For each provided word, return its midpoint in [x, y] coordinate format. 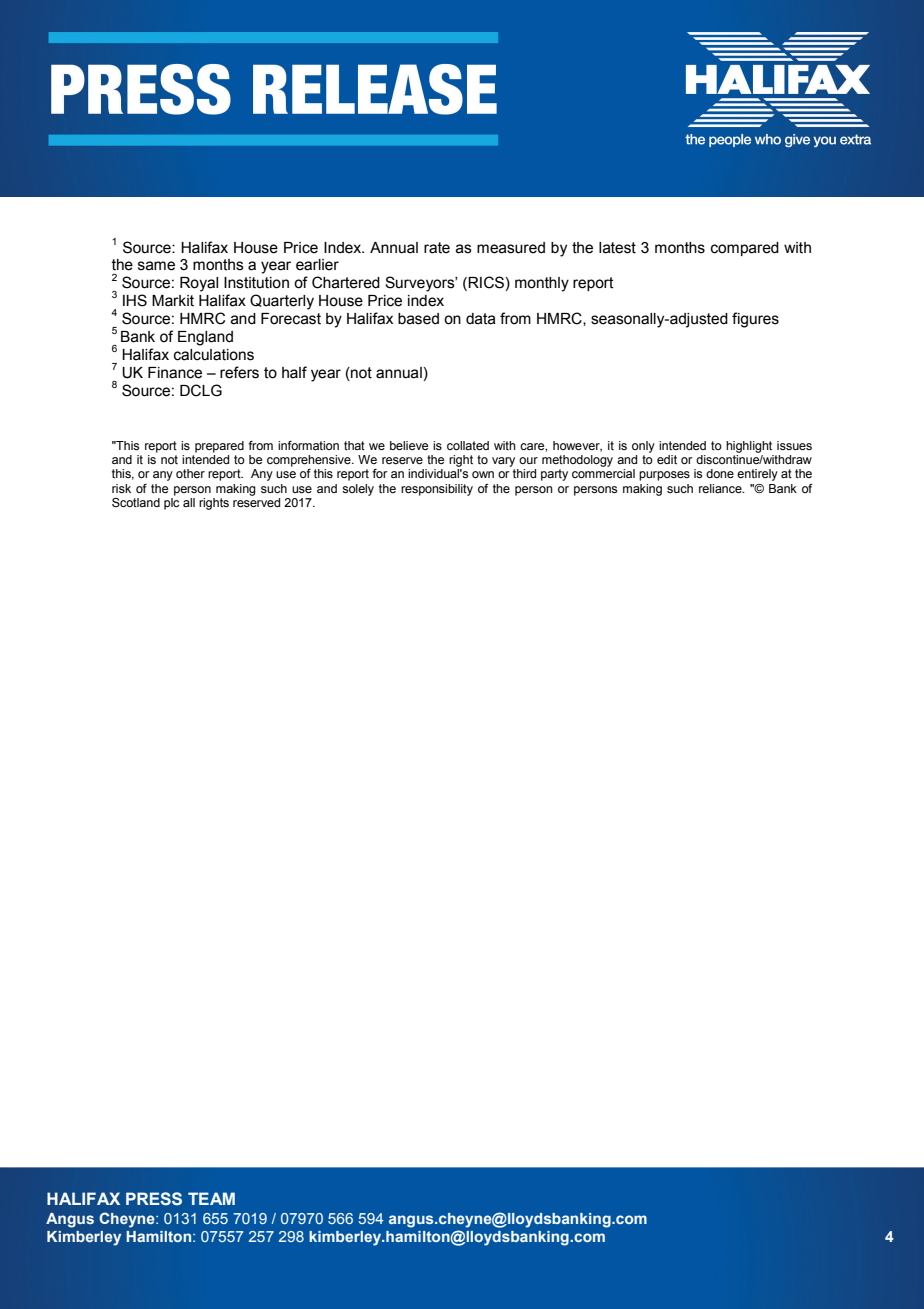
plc [171, 504]
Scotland [136, 502]
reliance [721, 488]
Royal [199, 284]
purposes [664, 476]
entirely [757, 475]
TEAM [211, 1198]
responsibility [437, 490]
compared [745, 249]
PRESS [154, 1199]
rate [437, 248]
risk [121, 488]
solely [358, 490]
